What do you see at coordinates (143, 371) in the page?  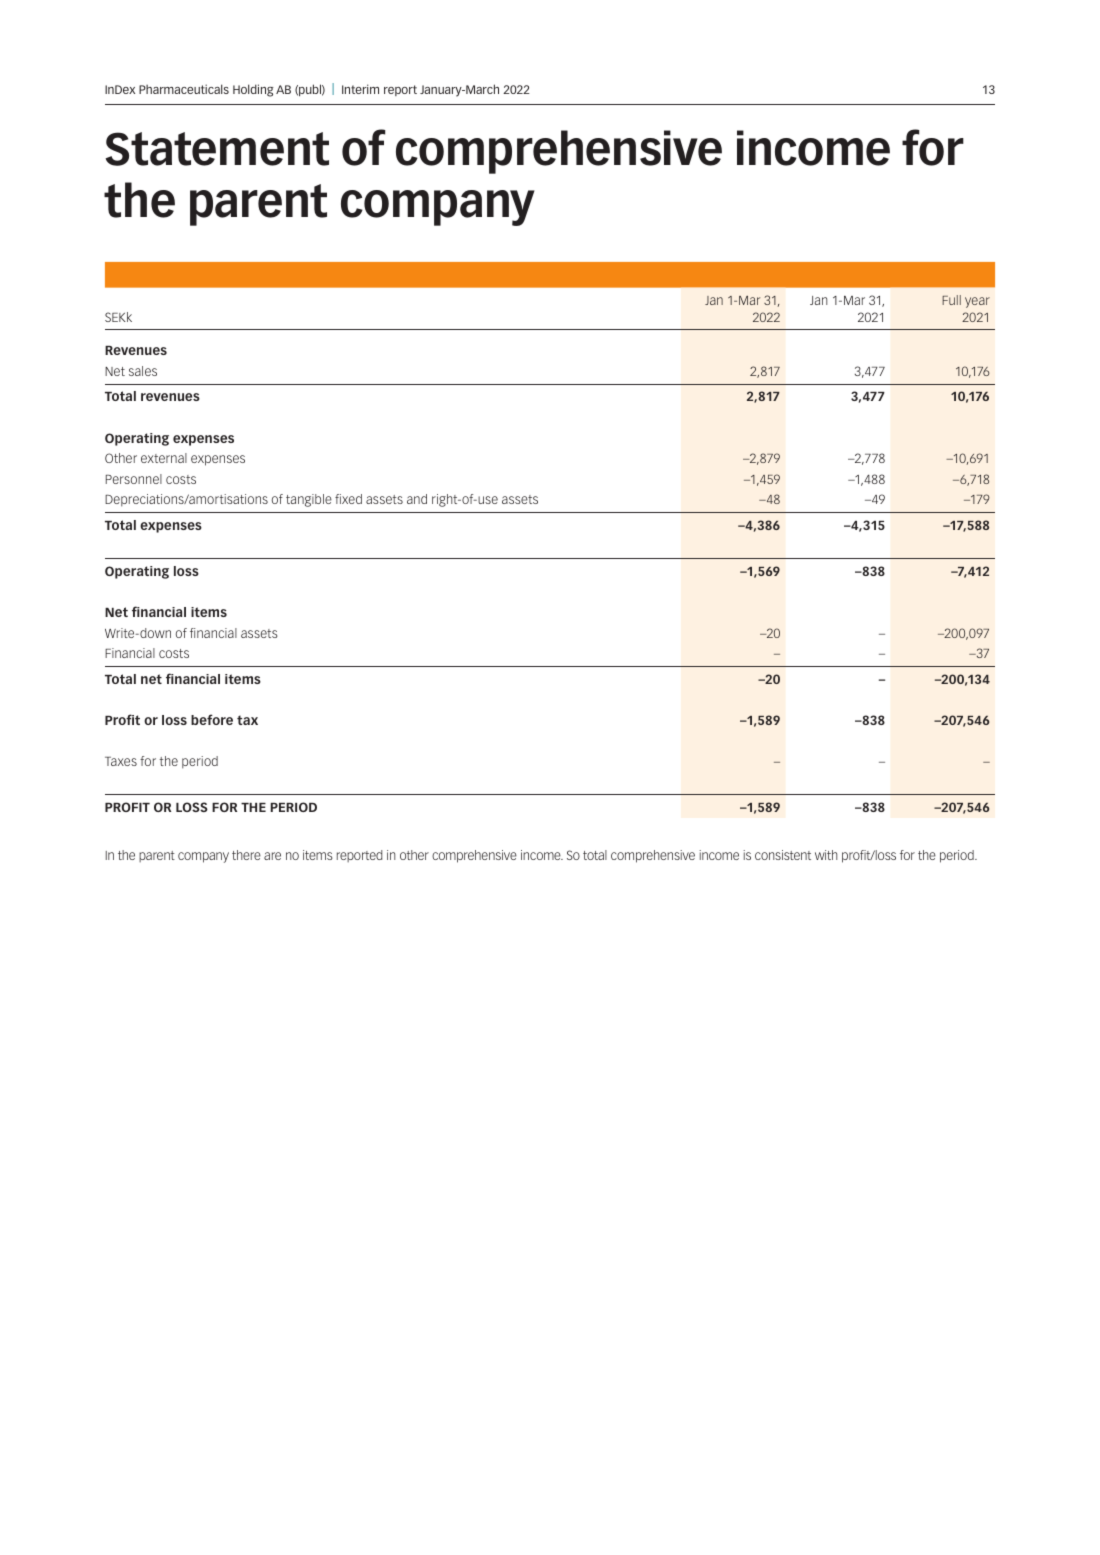 I see `sales` at bounding box center [143, 371].
